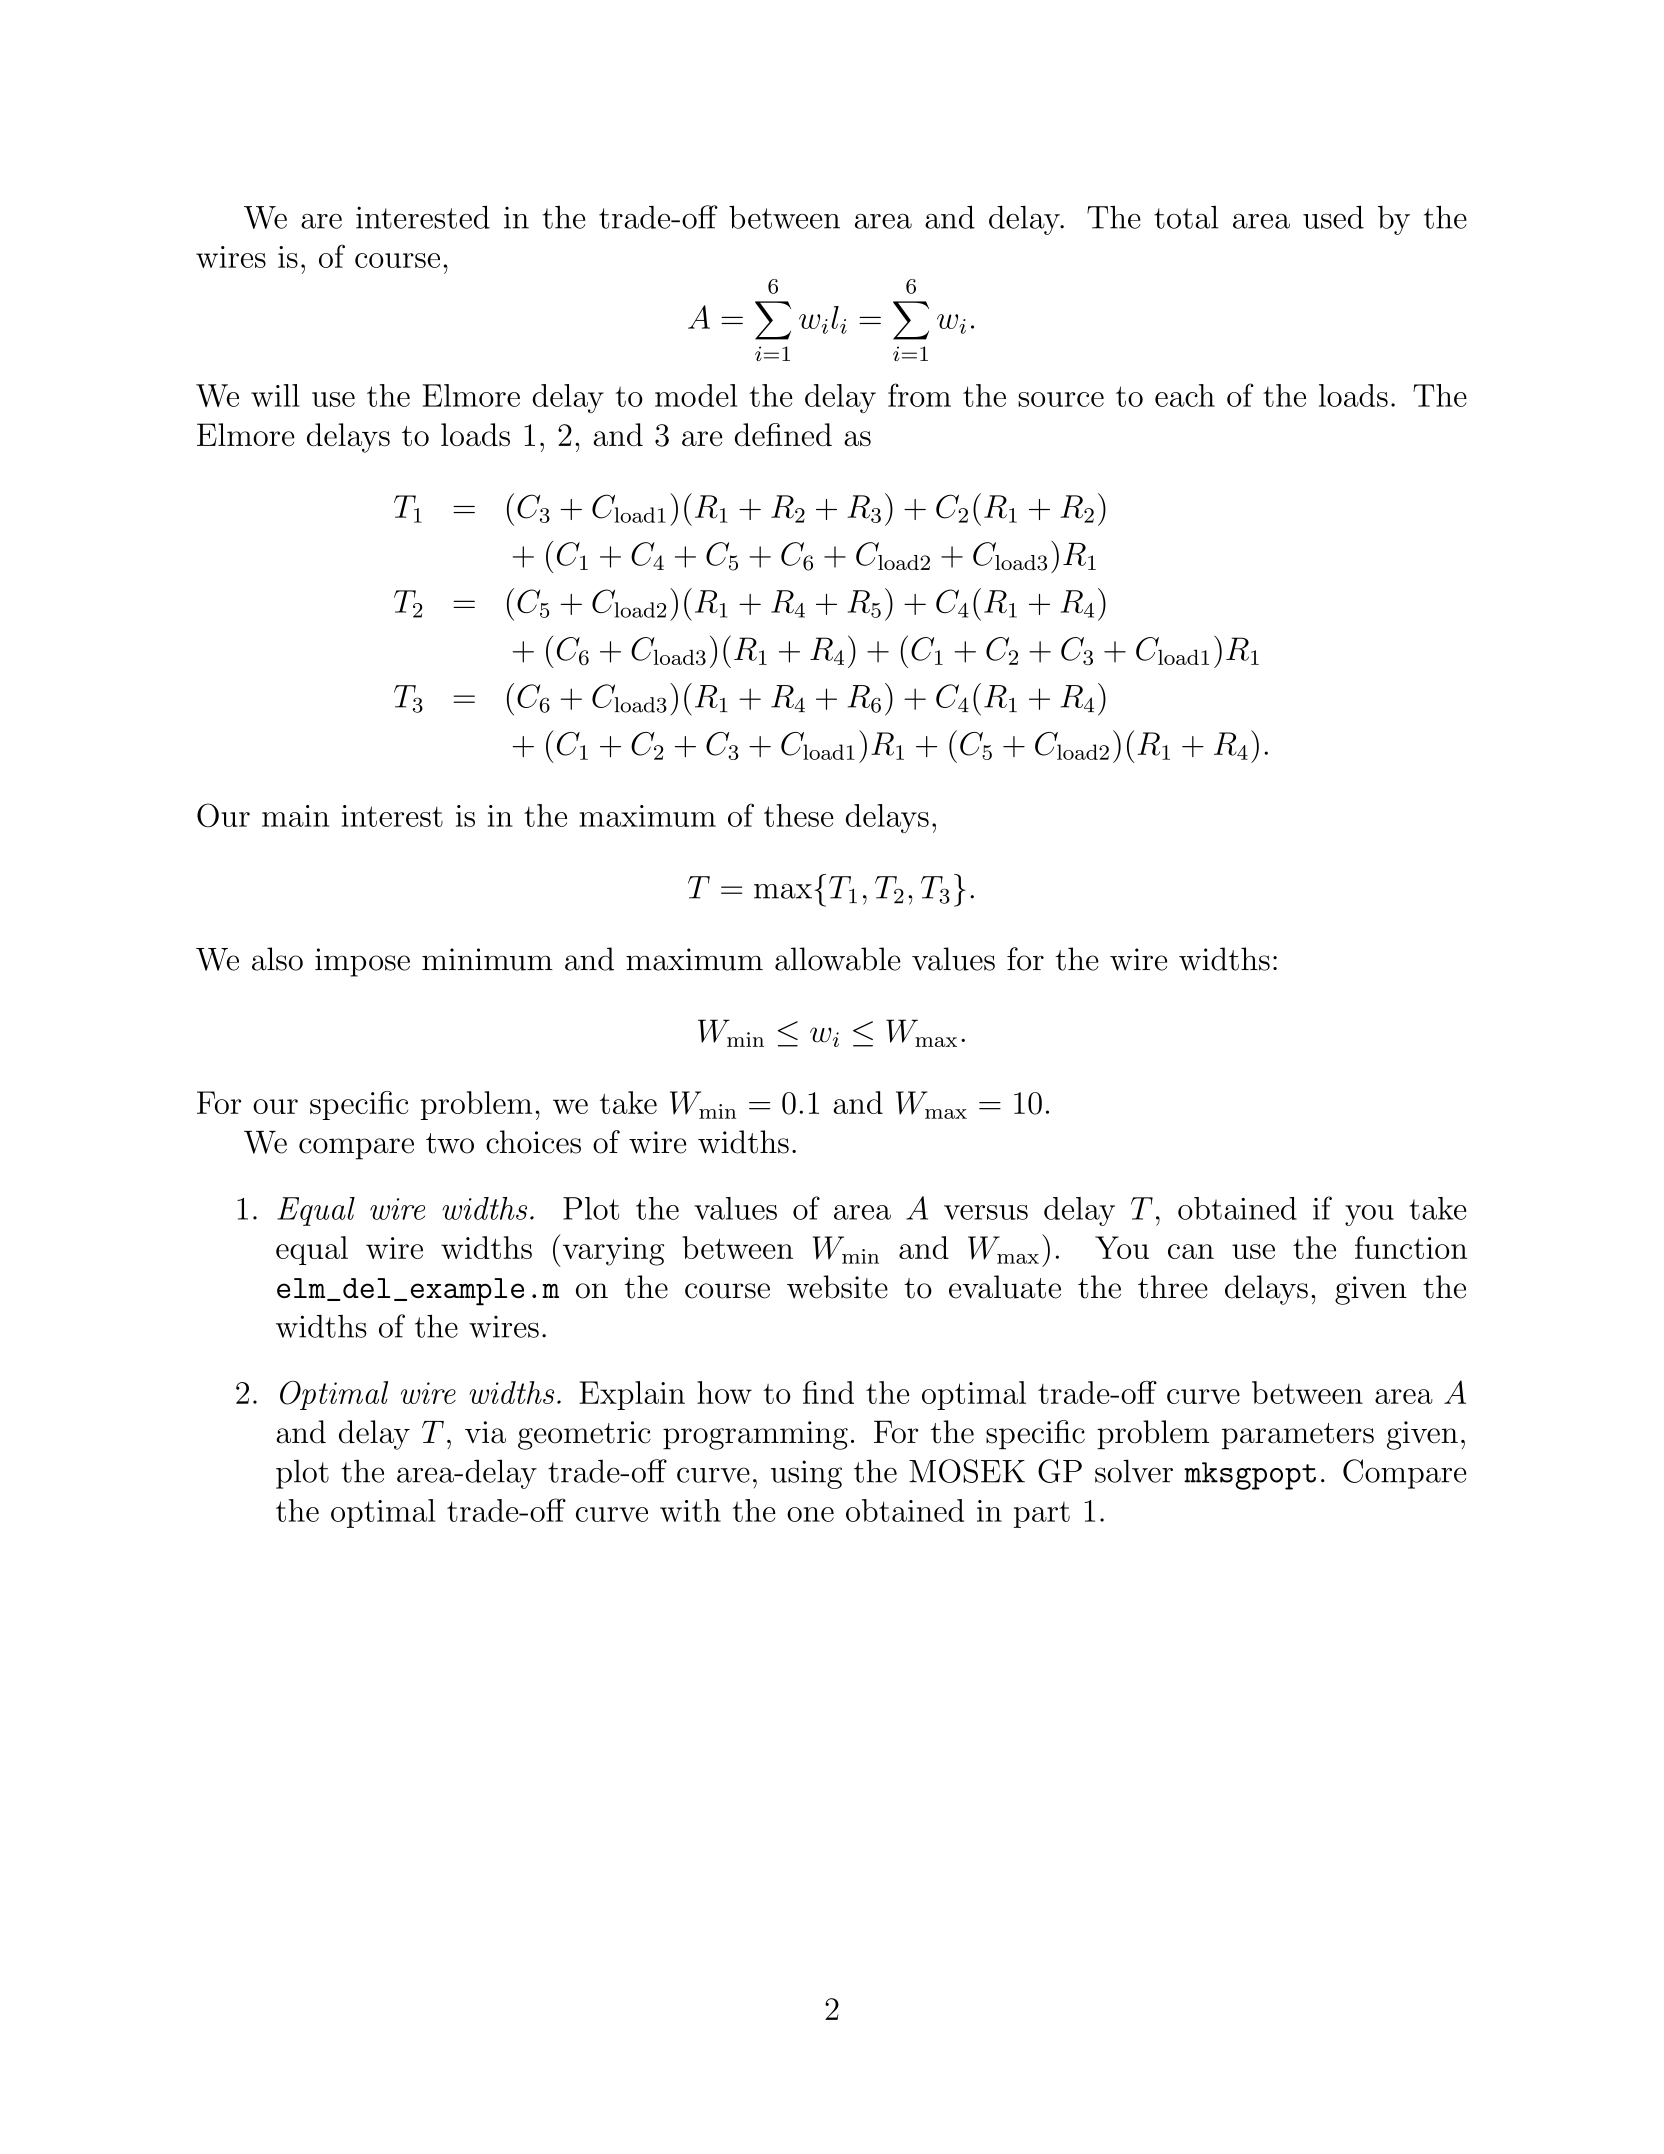 The image size is (1664, 2154). I want to click on defined, so click(783, 434).
